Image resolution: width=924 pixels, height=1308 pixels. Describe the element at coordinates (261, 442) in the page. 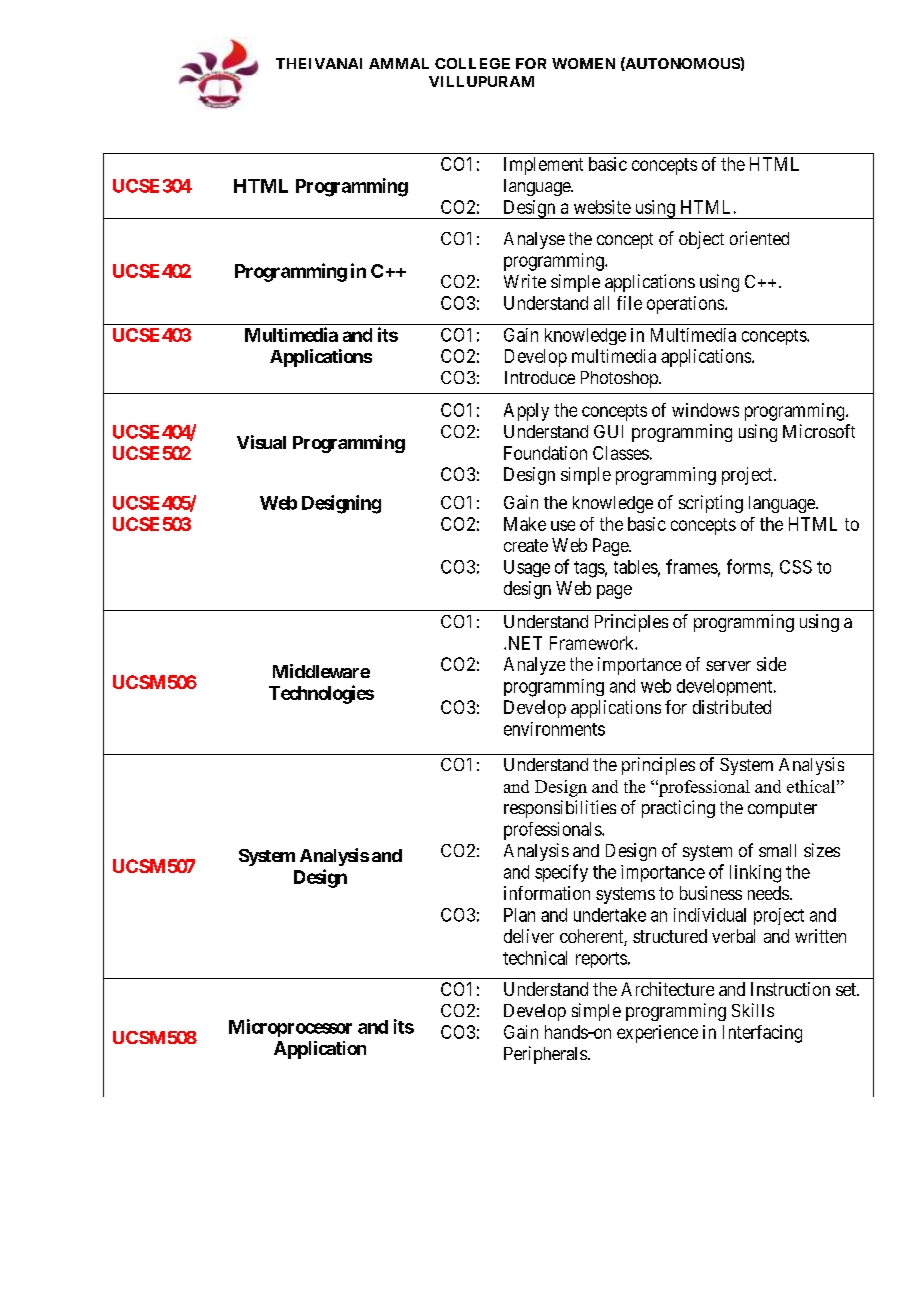

I see `Visual` at that location.
